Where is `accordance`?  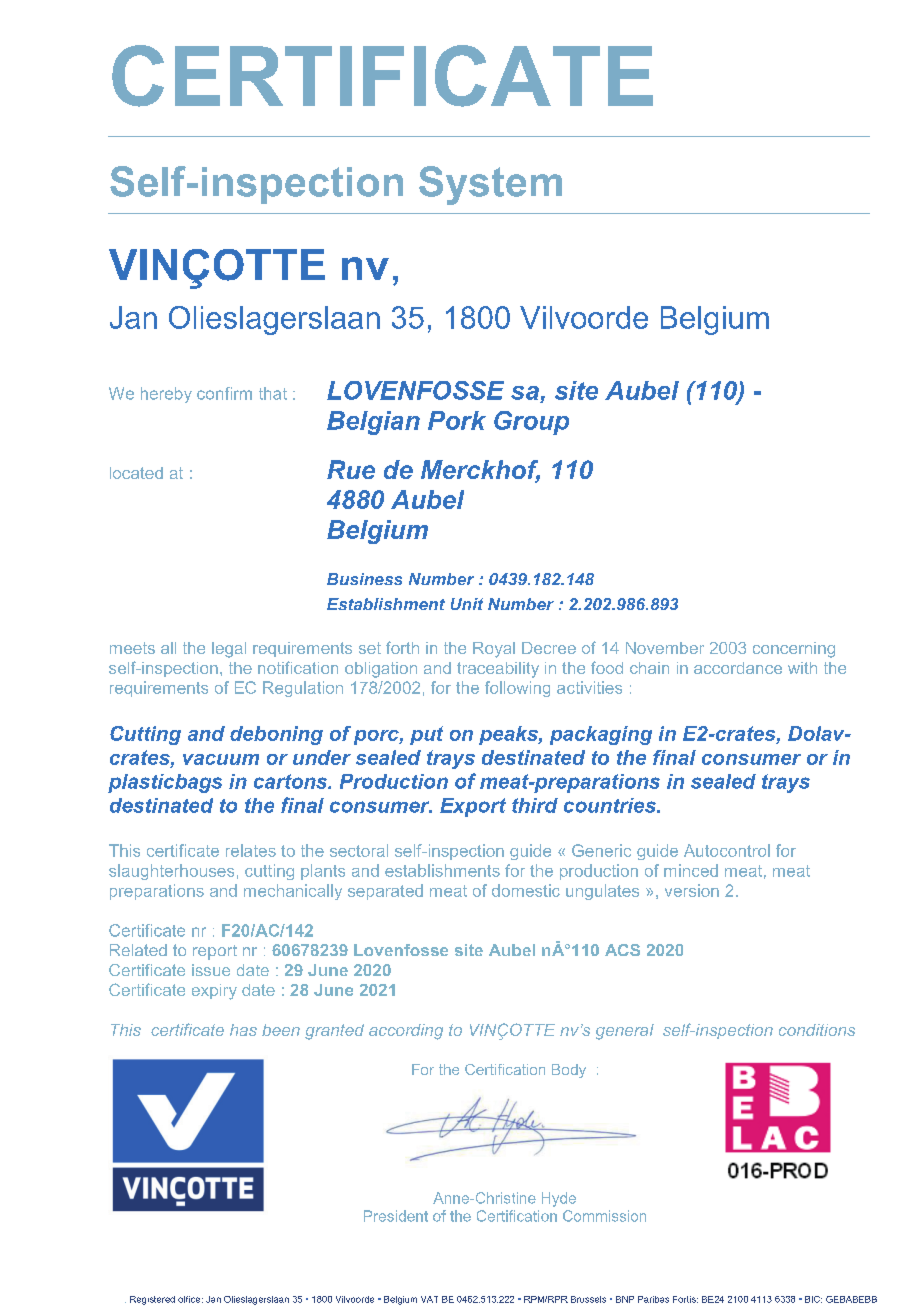
accordance is located at coordinates (738, 668).
